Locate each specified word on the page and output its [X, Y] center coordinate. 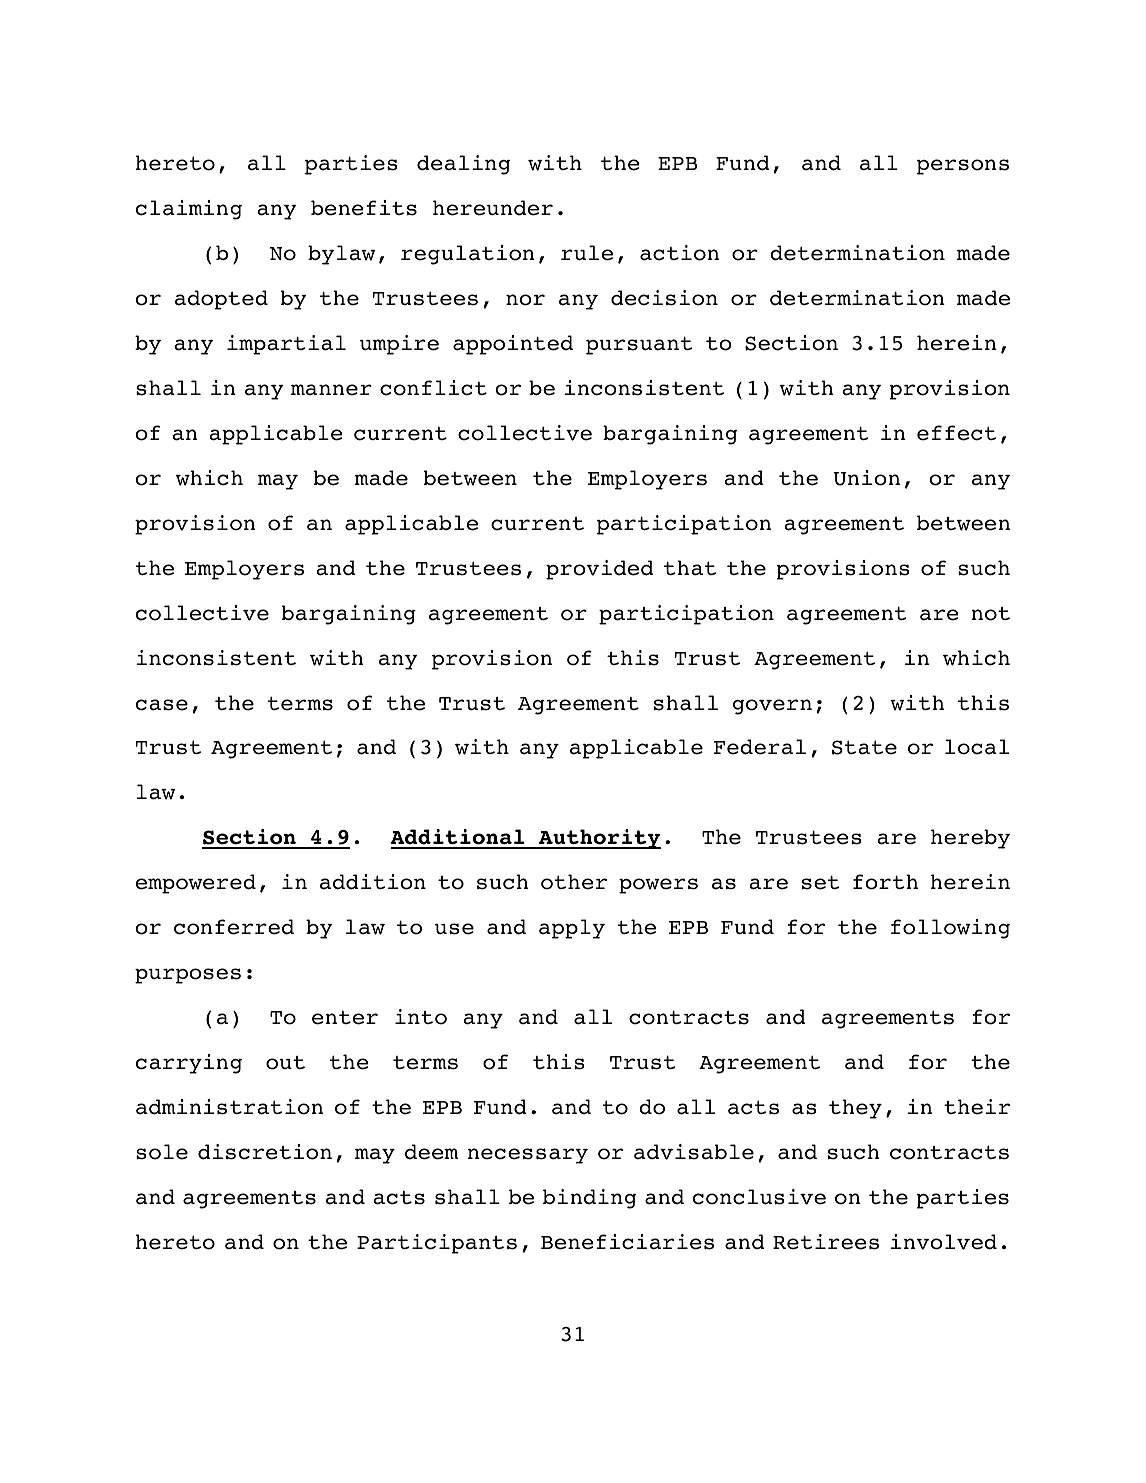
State [864, 747]
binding [589, 1199]
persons [963, 167]
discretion [265, 1152]
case [162, 705]
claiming [189, 210]
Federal [760, 747]
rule [587, 253]
